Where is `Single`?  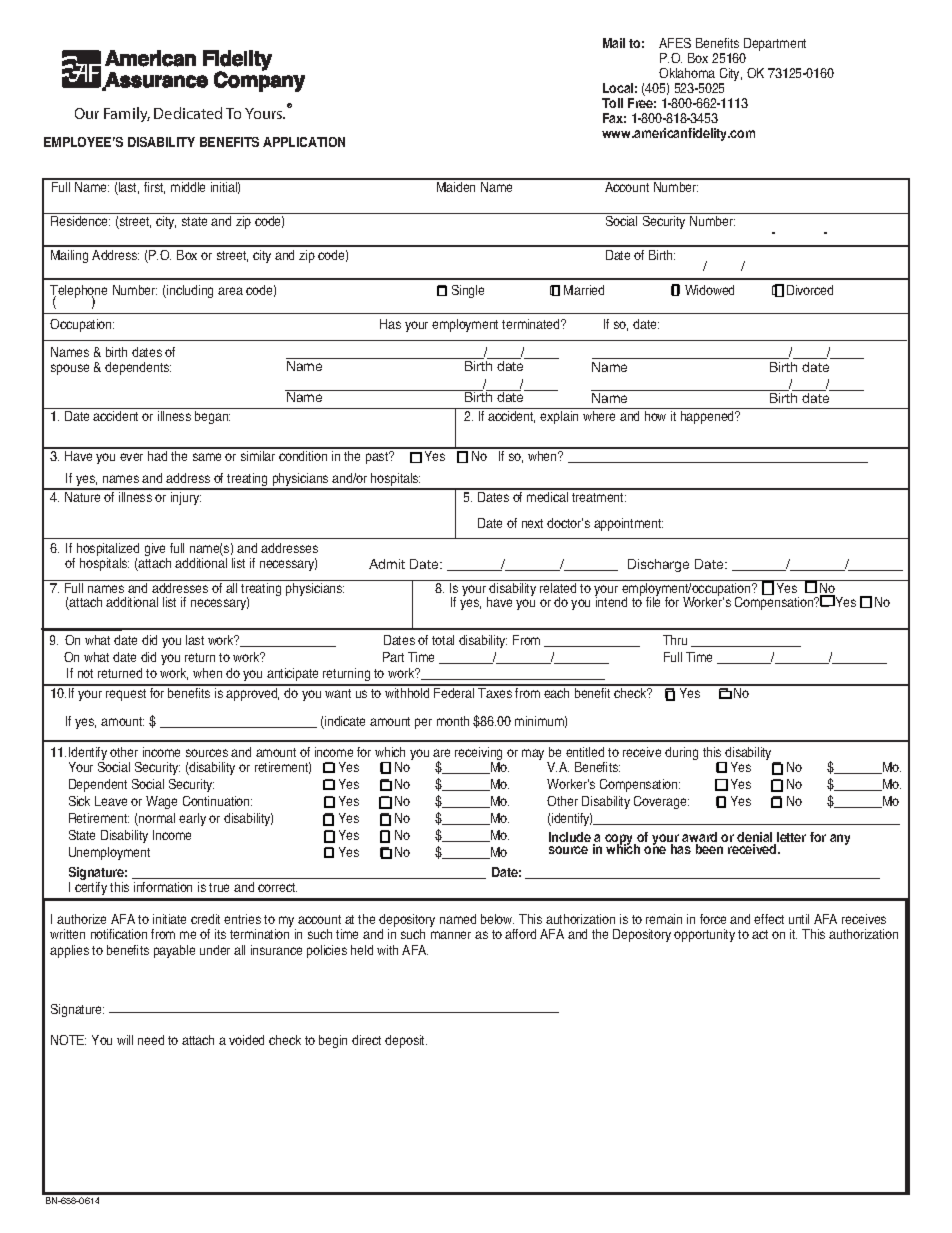 Single is located at coordinates (468, 291).
